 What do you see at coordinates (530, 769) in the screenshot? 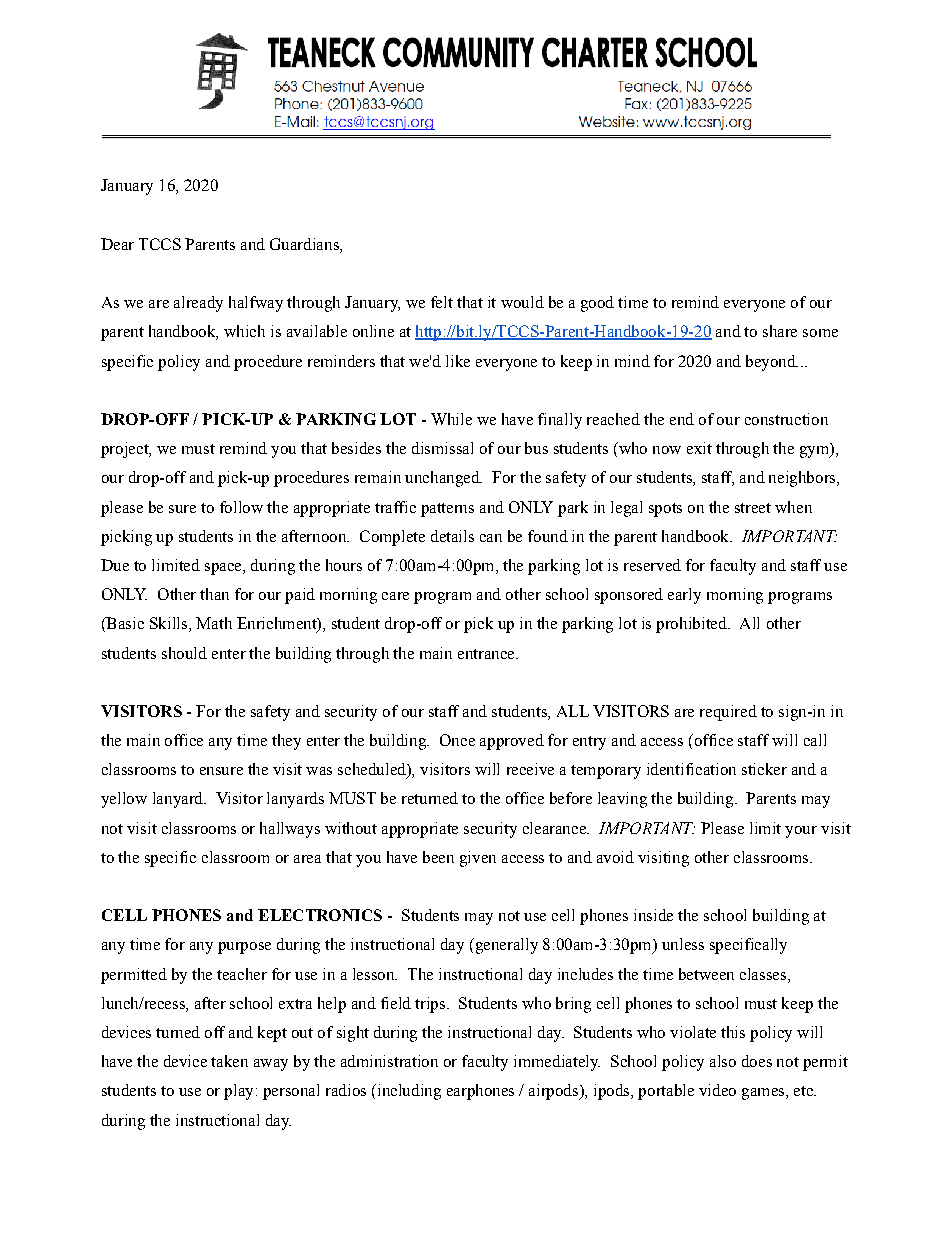
I see `receive` at bounding box center [530, 769].
